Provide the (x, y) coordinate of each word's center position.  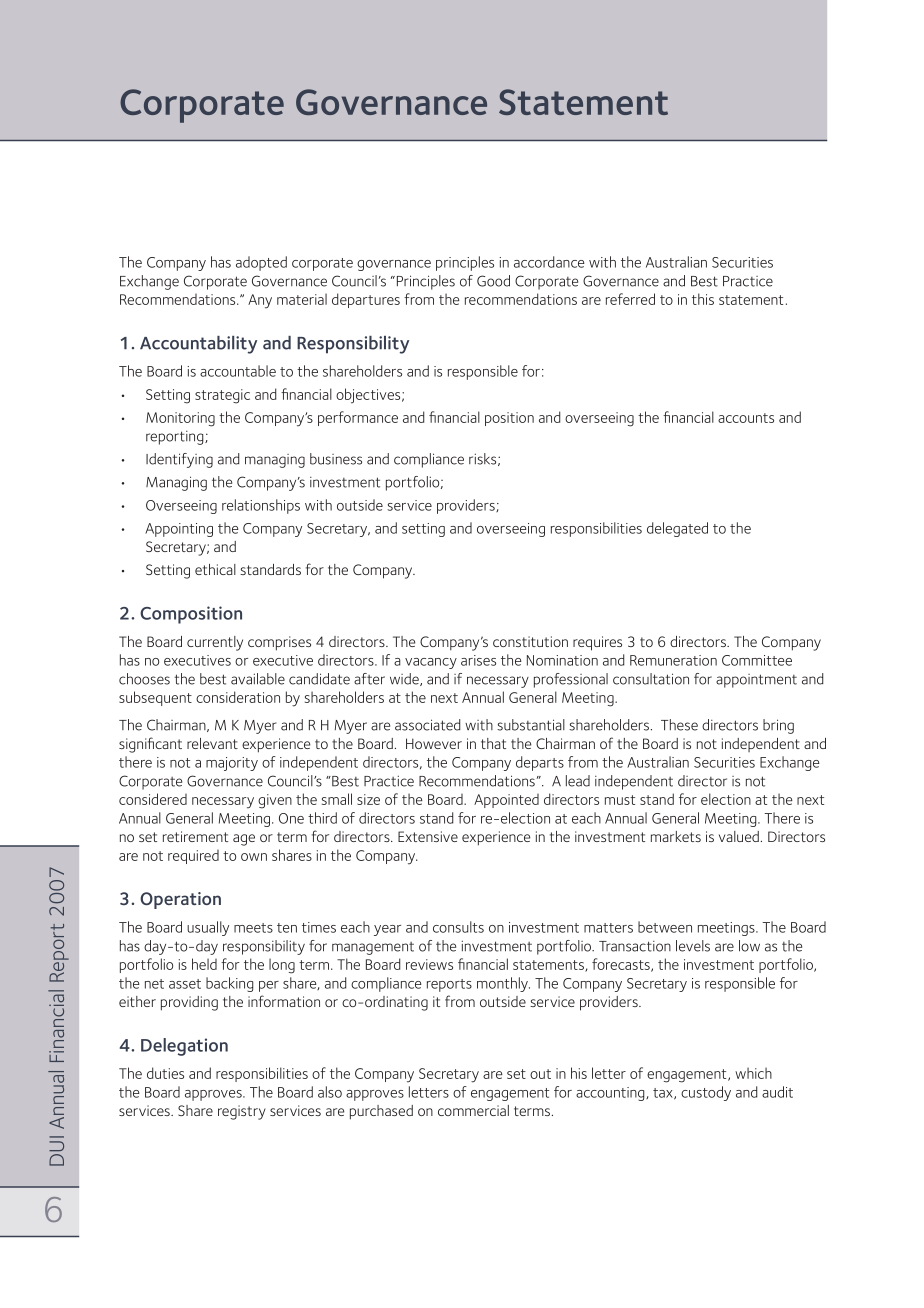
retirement (195, 836)
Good (493, 281)
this (703, 299)
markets (676, 836)
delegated (677, 529)
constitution (530, 641)
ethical (215, 569)
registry (242, 1112)
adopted (261, 263)
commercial (473, 1110)
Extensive (428, 836)
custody (706, 1093)
